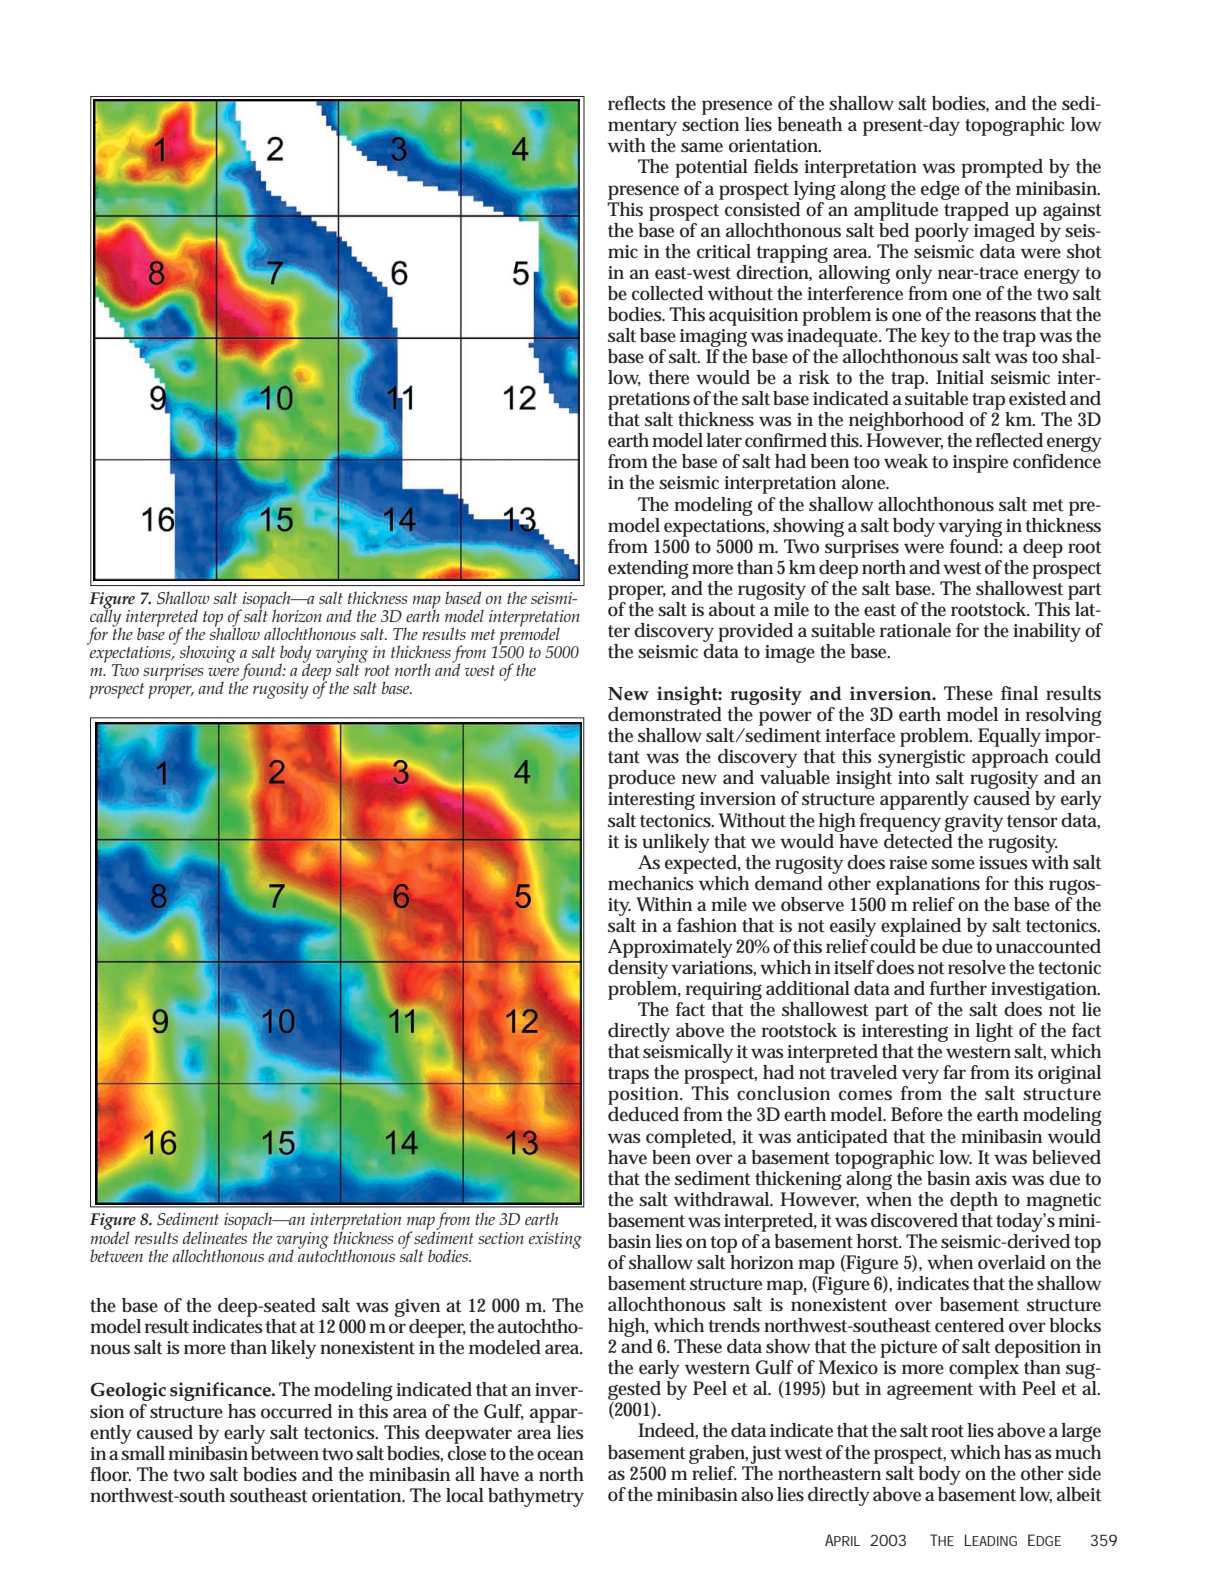 Image resolution: width=1228 pixels, height=1589 pixels. I want to click on significance, so click(221, 1391).
